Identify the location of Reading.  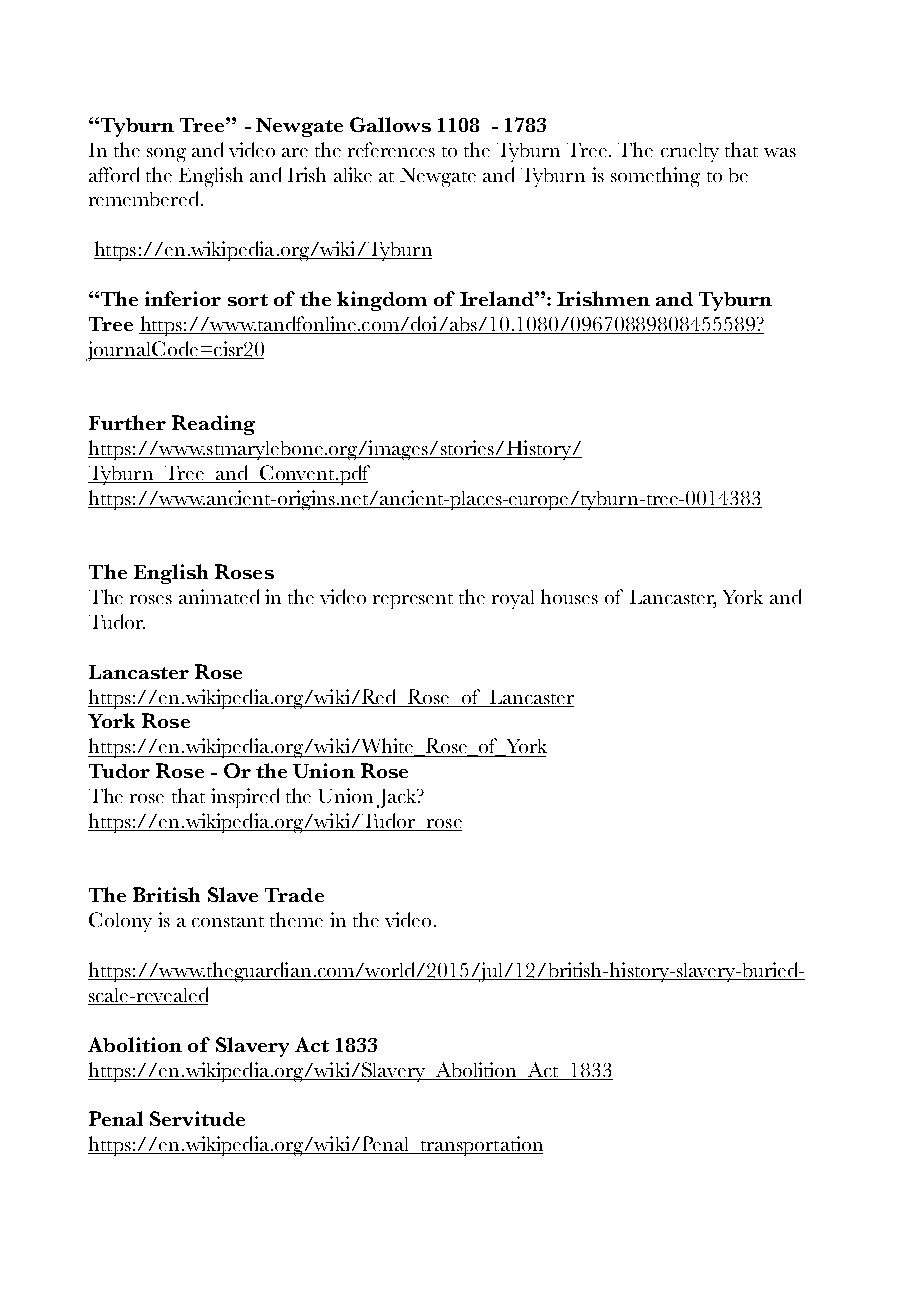
(213, 425).
